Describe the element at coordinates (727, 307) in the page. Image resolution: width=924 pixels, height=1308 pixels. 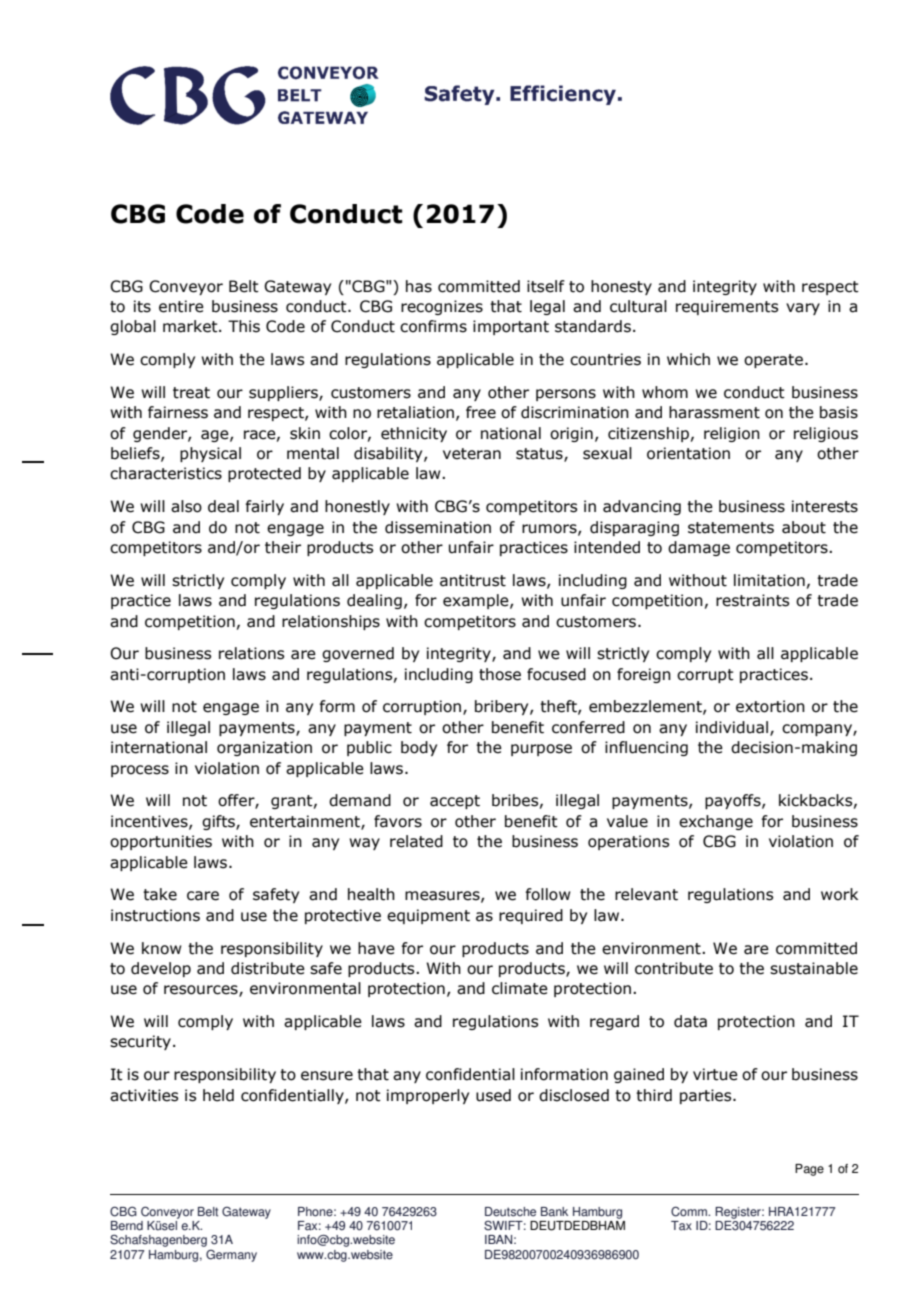
I see `requirements` at that location.
